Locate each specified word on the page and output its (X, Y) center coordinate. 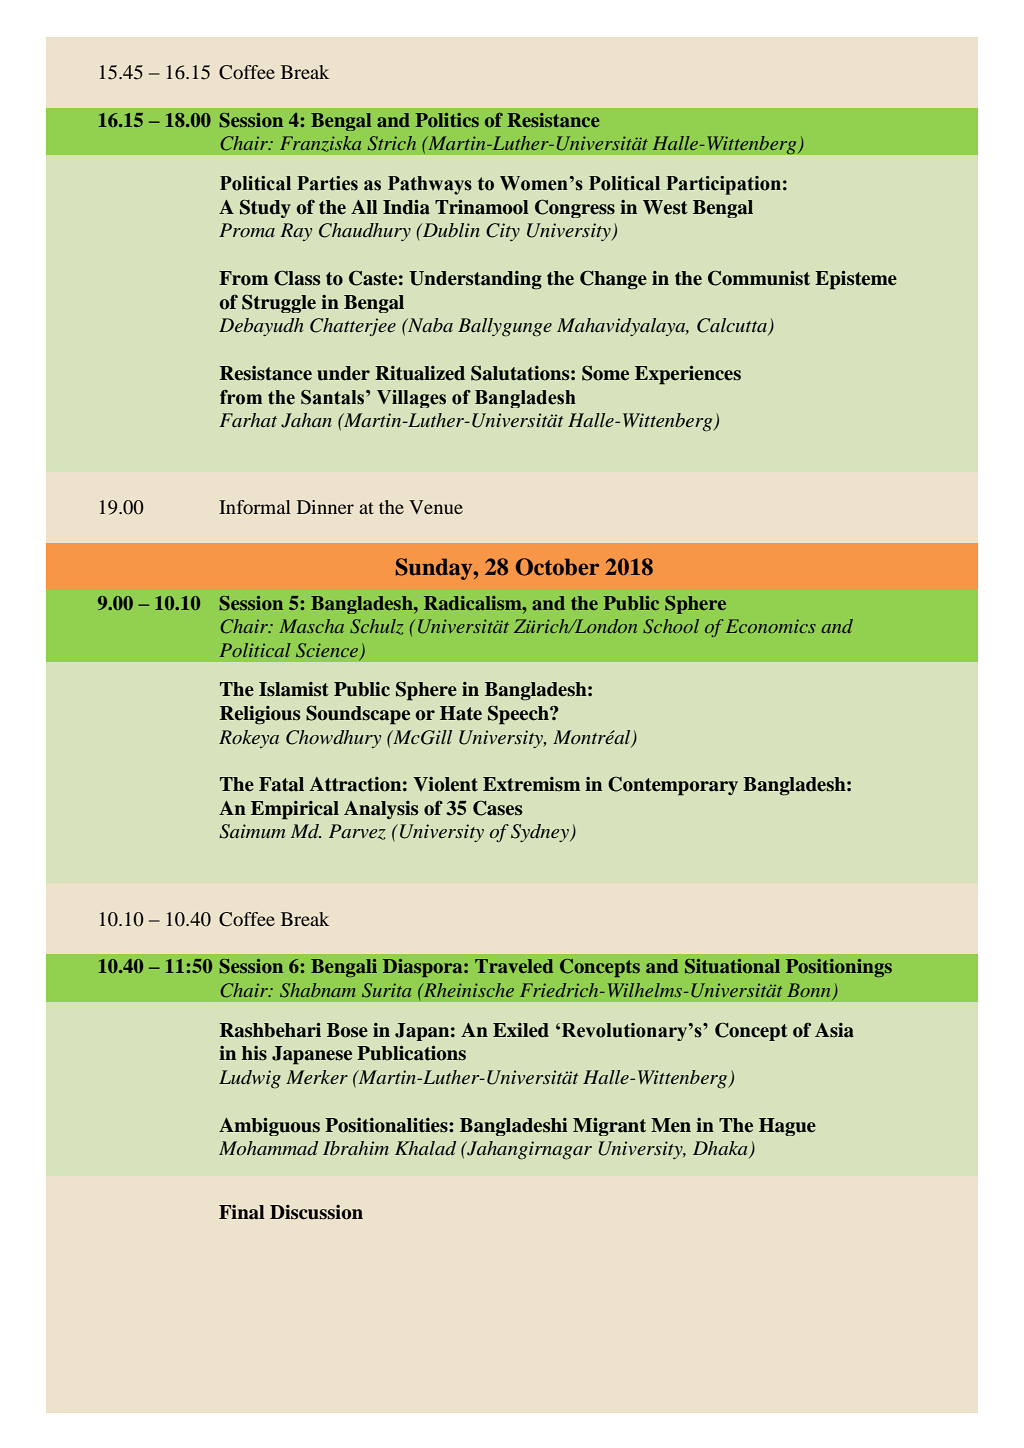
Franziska (320, 144)
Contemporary (673, 786)
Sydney (541, 833)
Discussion (316, 1212)
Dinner (325, 507)
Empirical (295, 810)
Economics (771, 626)
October (557, 567)
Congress (575, 208)
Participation (723, 185)
